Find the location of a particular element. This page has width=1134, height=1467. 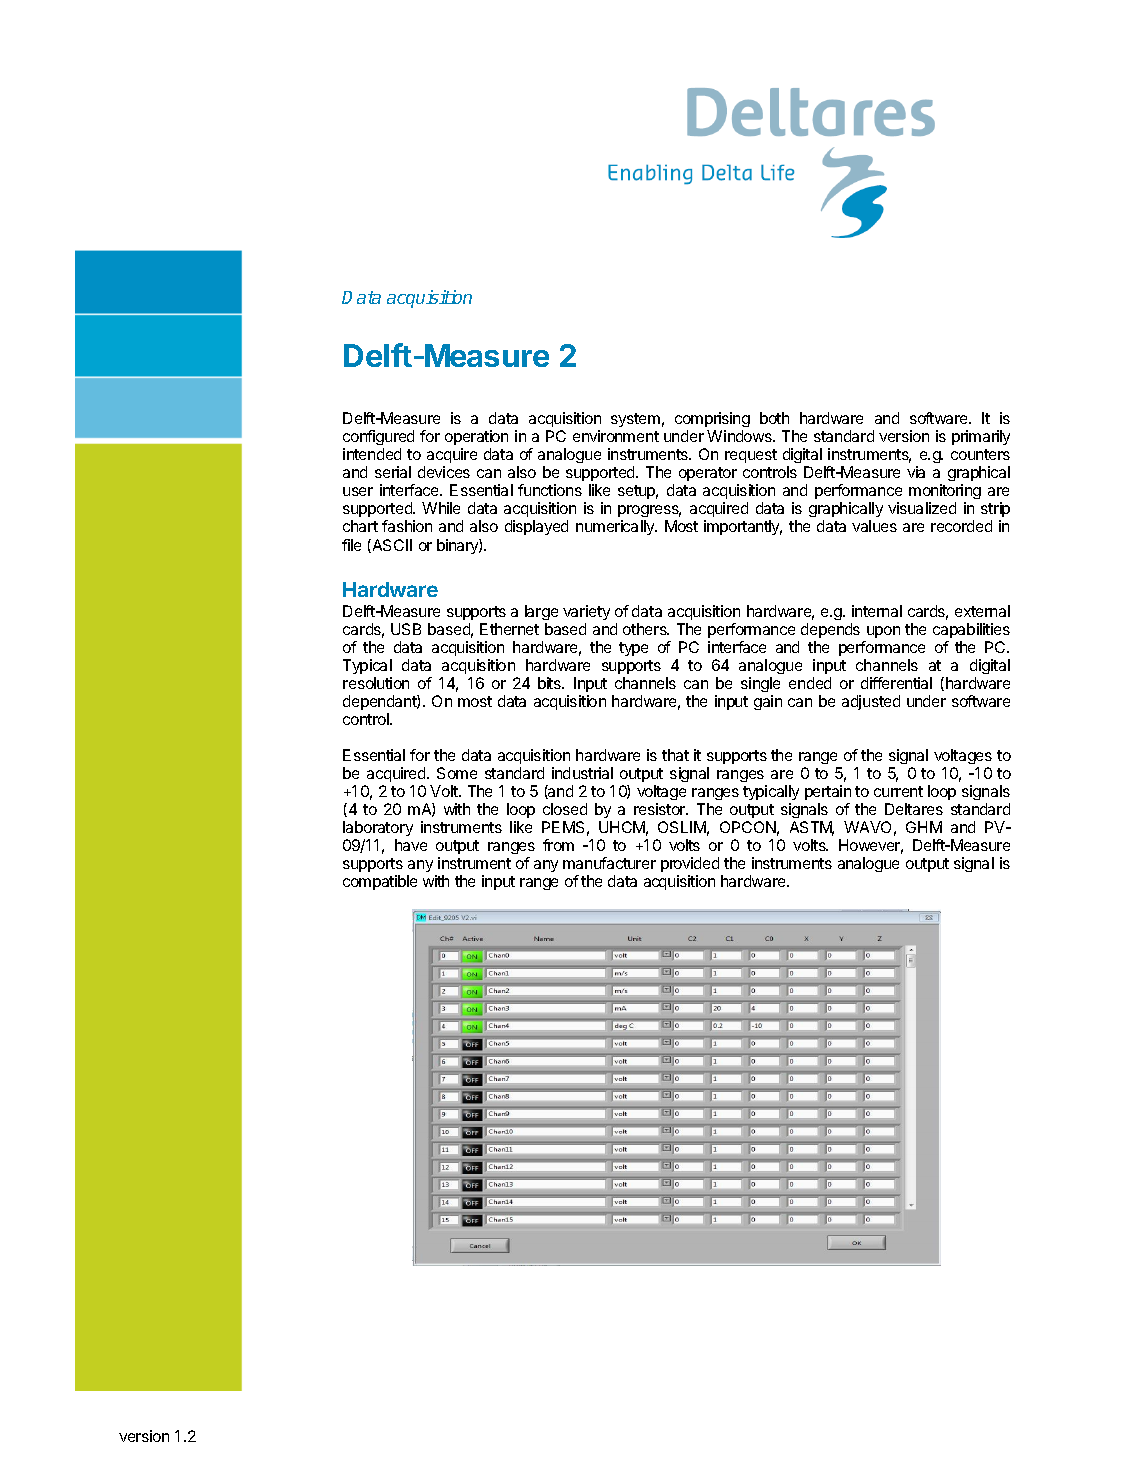

current is located at coordinates (898, 791).
